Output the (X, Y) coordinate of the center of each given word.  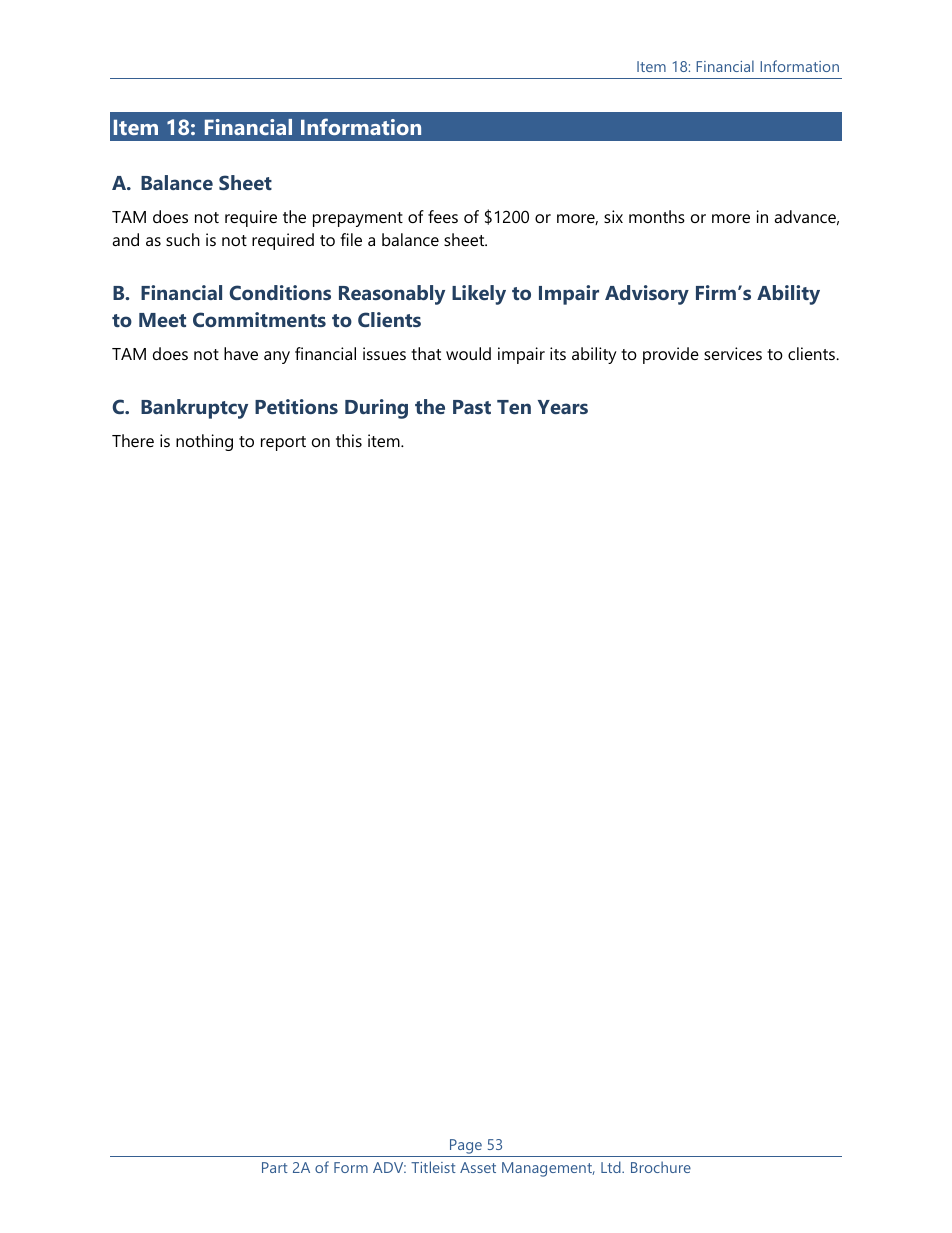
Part (275, 1167)
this (349, 440)
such (183, 239)
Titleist (433, 1167)
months (657, 216)
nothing (204, 442)
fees (443, 216)
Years (563, 407)
